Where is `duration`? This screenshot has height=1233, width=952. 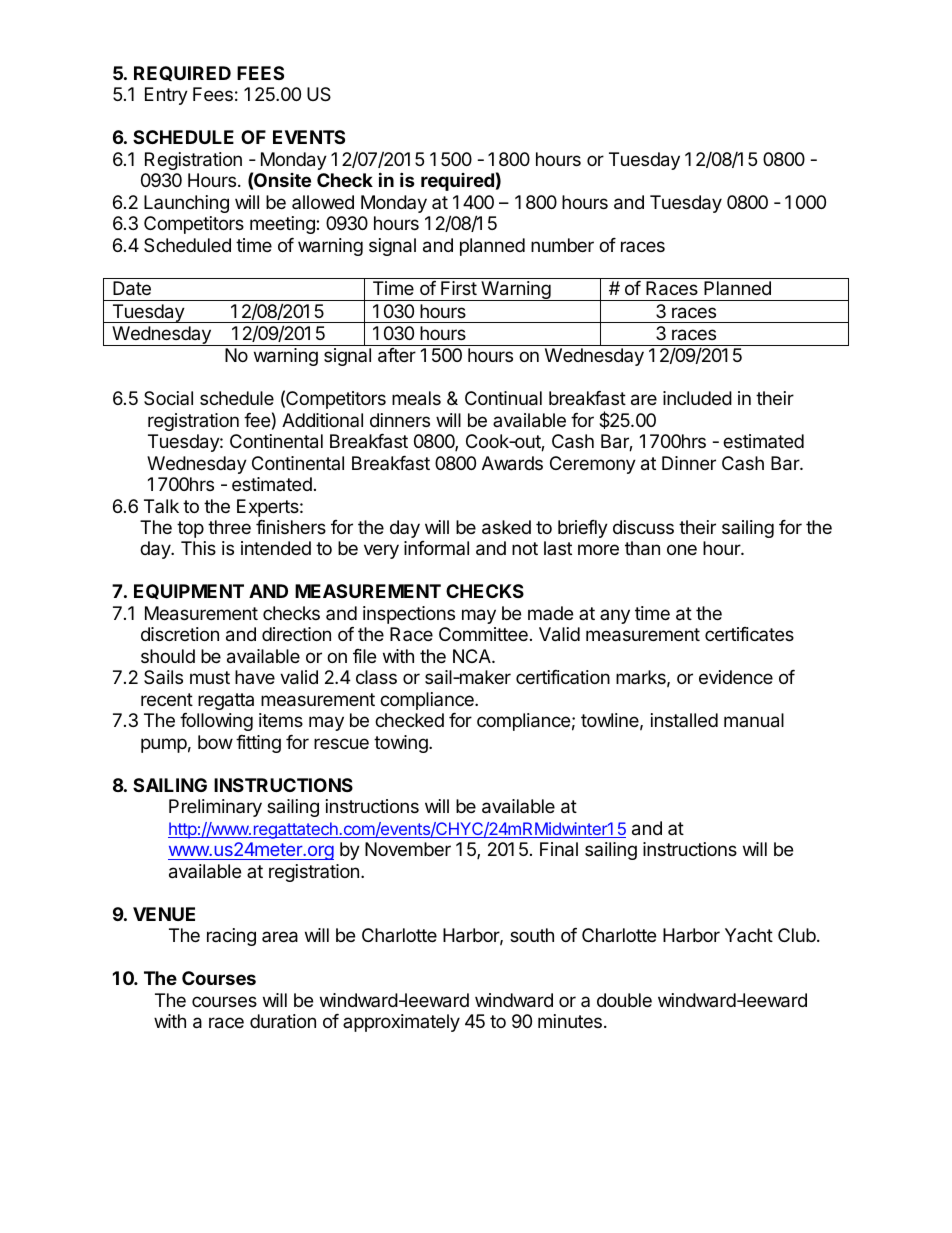 duration is located at coordinates (283, 1021).
